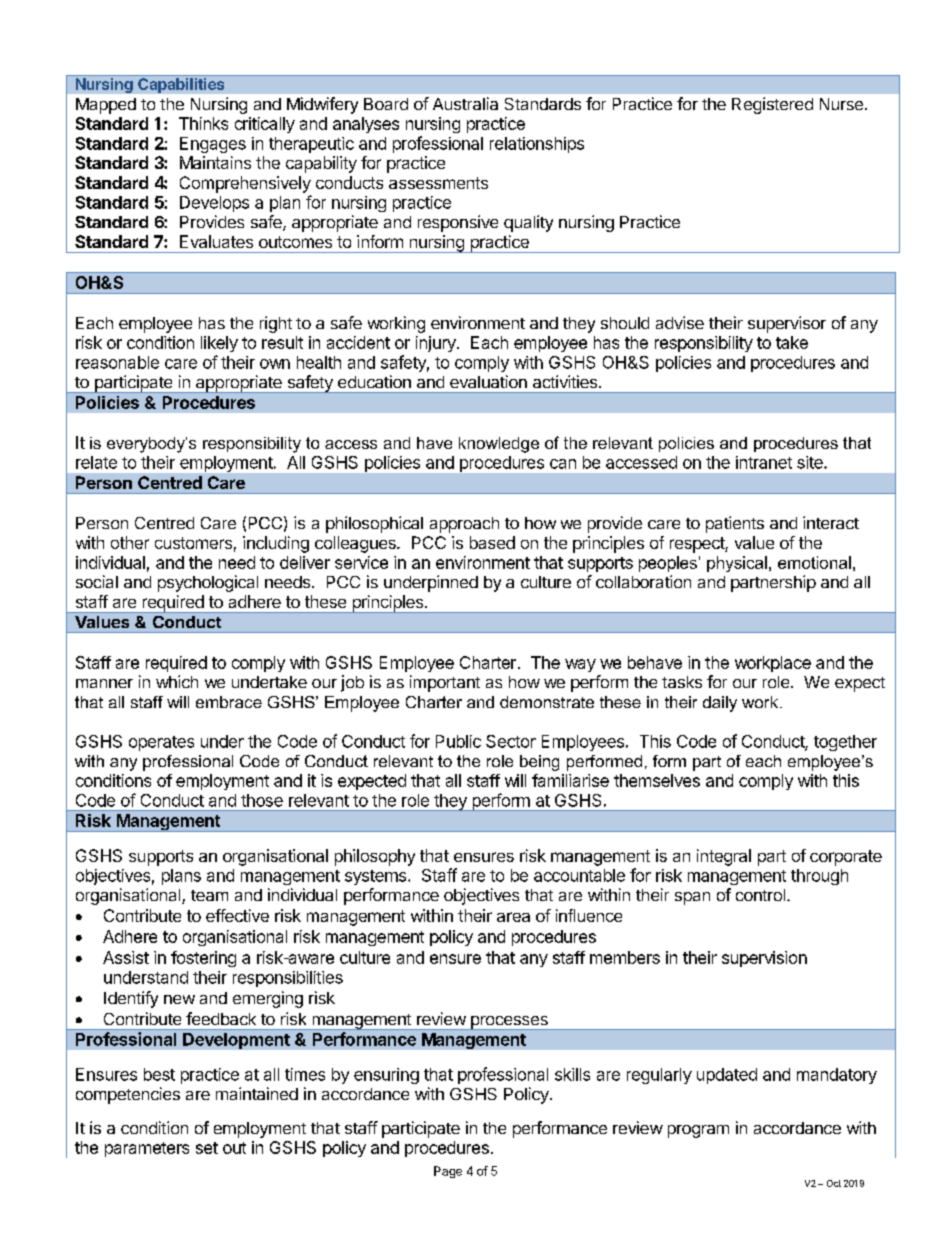  Describe the element at coordinates (492, 542) in the screenshot. I see `based` at that location.
